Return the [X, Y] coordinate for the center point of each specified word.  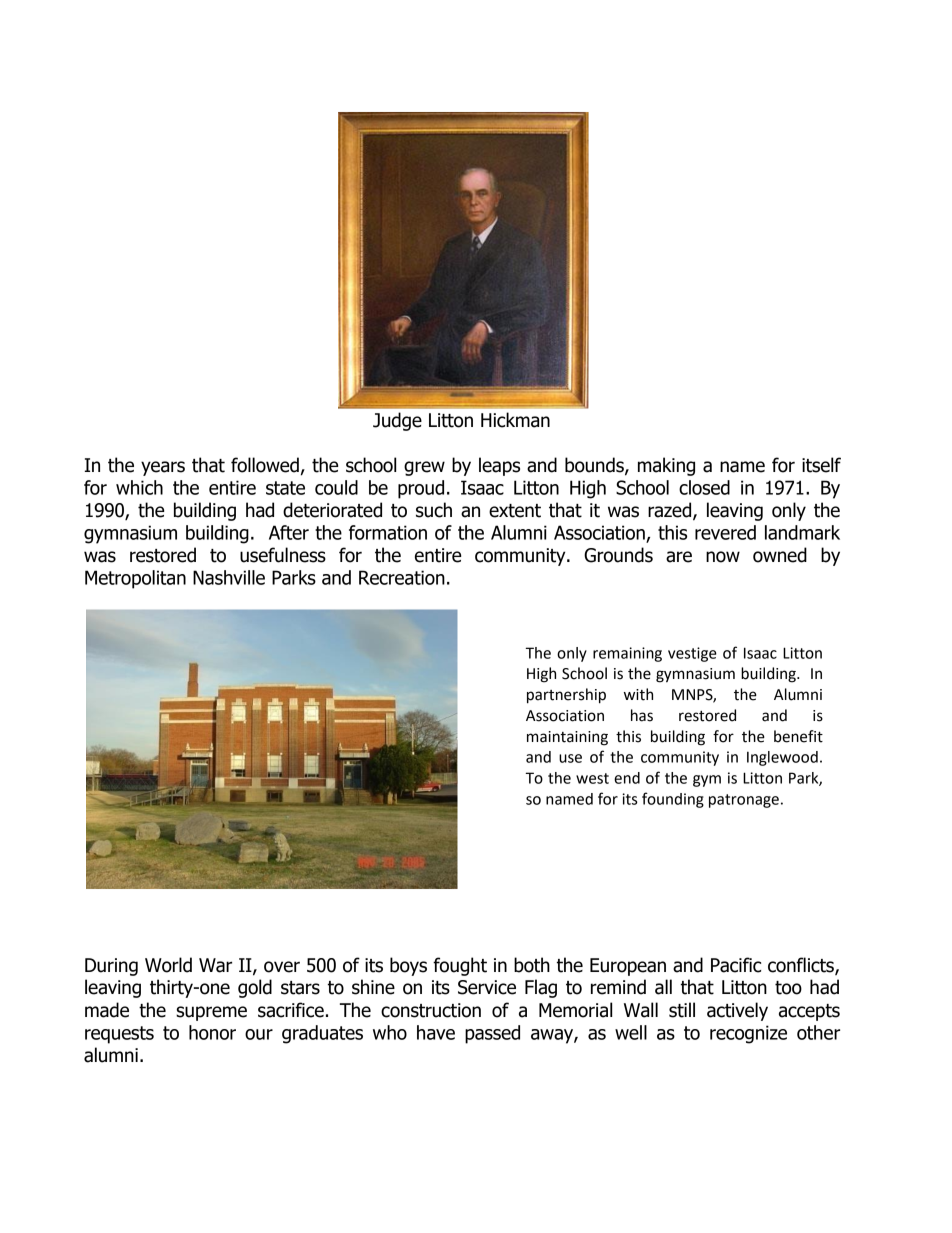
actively [737, 1011]
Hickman [515, 420]
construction [431, 1010]
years [163, 468]
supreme [211, 1013]
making [666, 466]
